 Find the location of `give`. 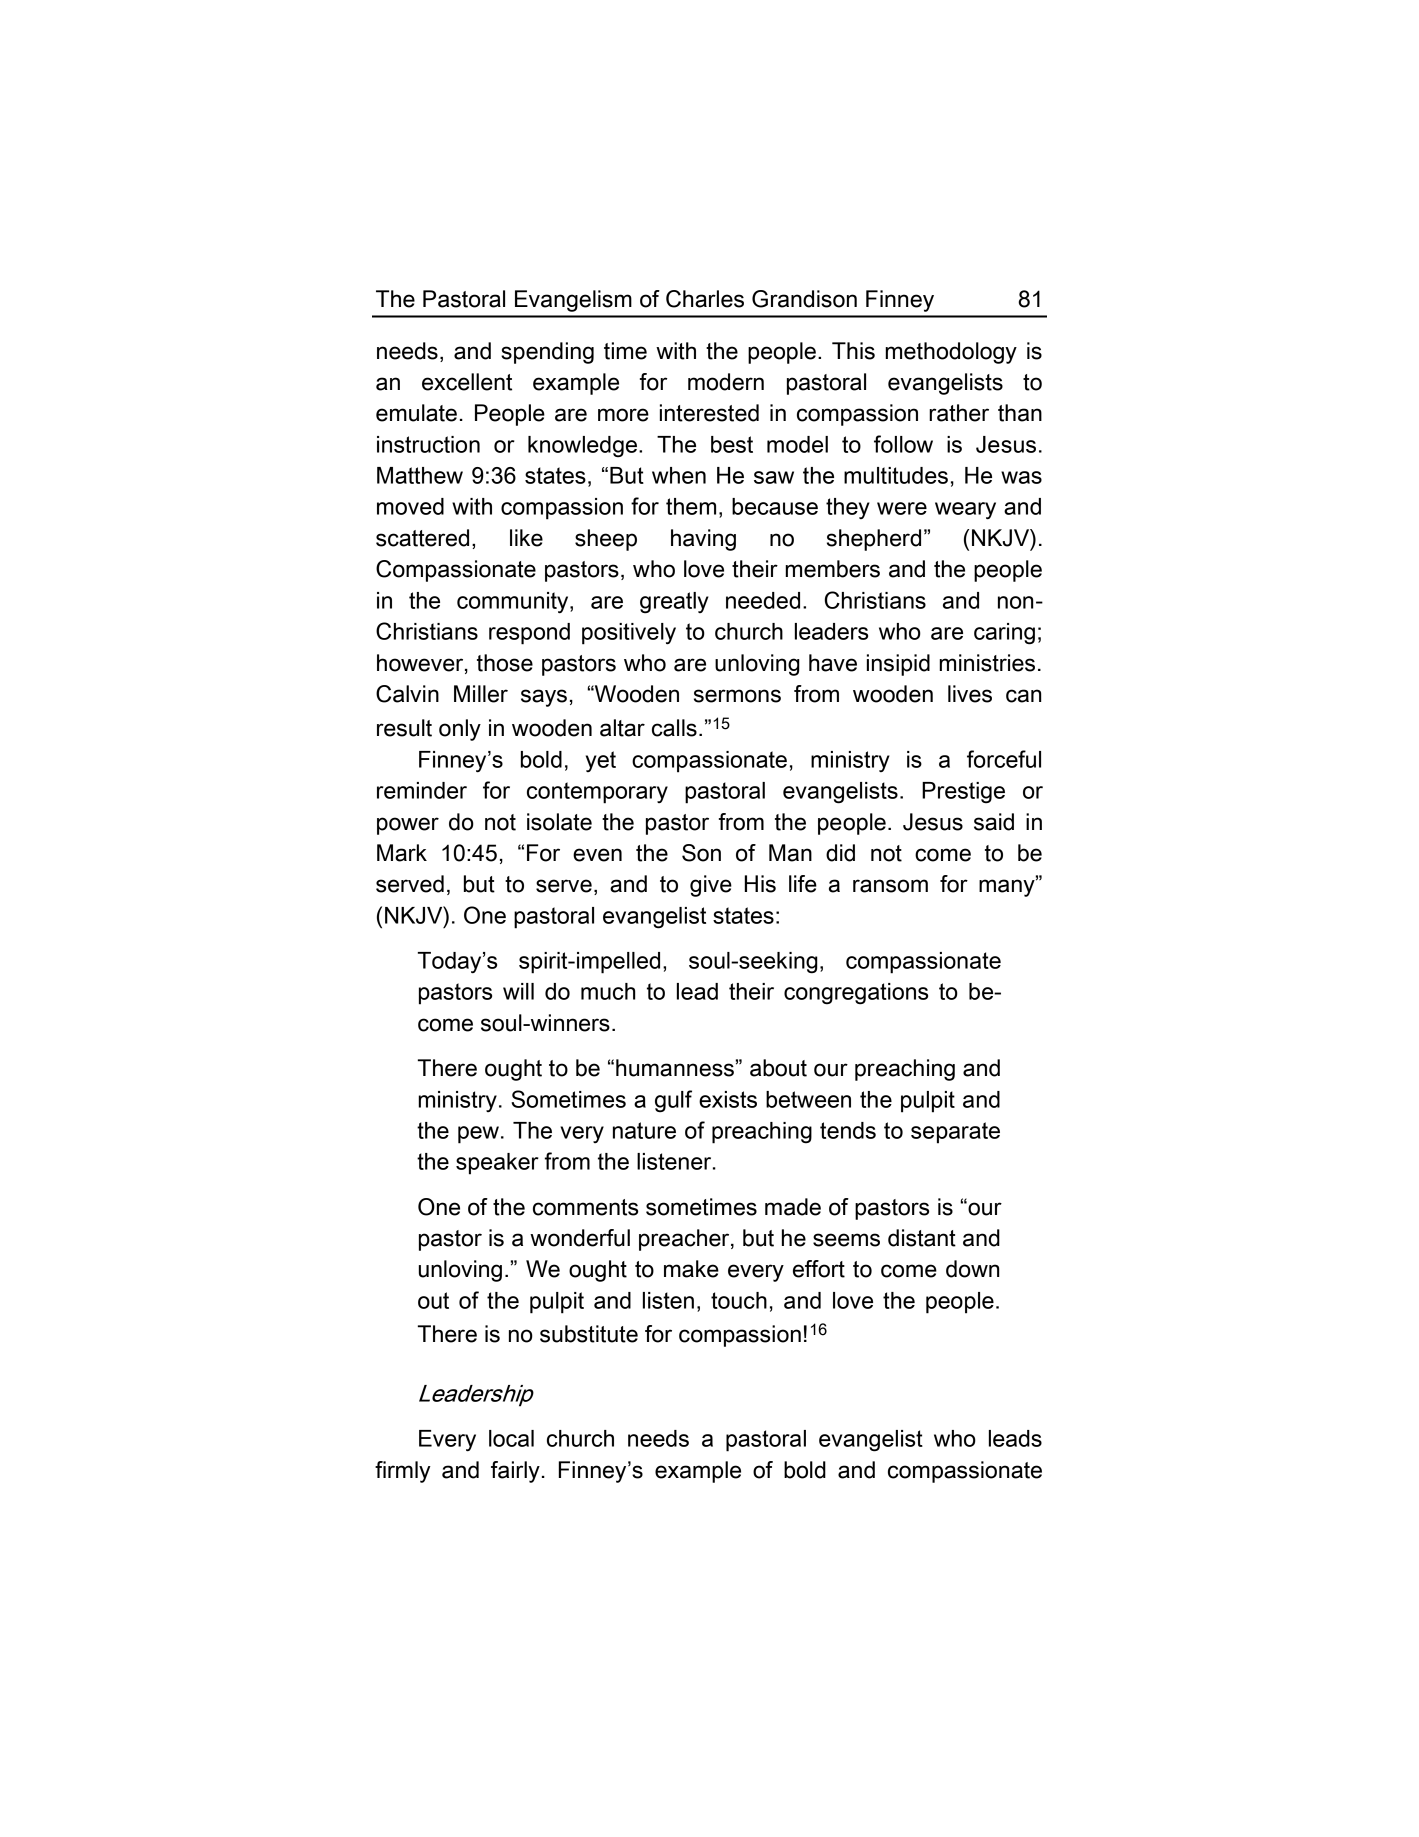

give is located at coordinates (711, 886).
